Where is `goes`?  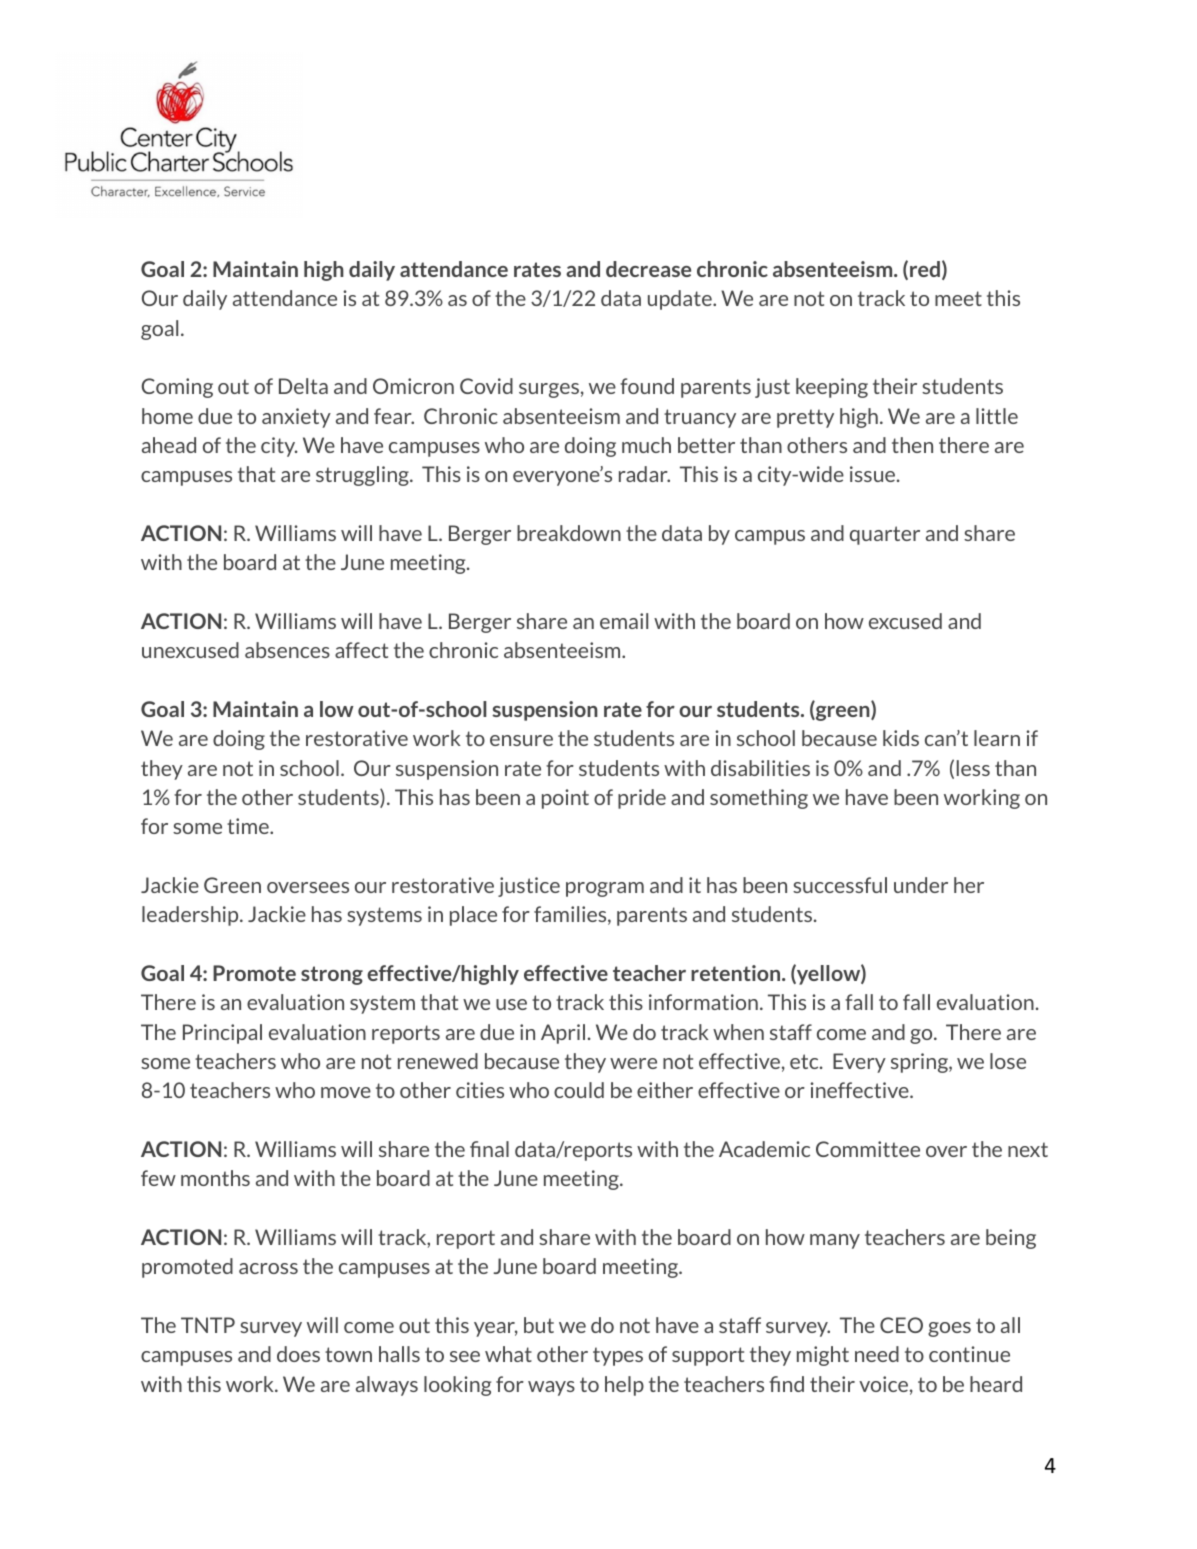 goes is located at coordinates (949, 1329).
